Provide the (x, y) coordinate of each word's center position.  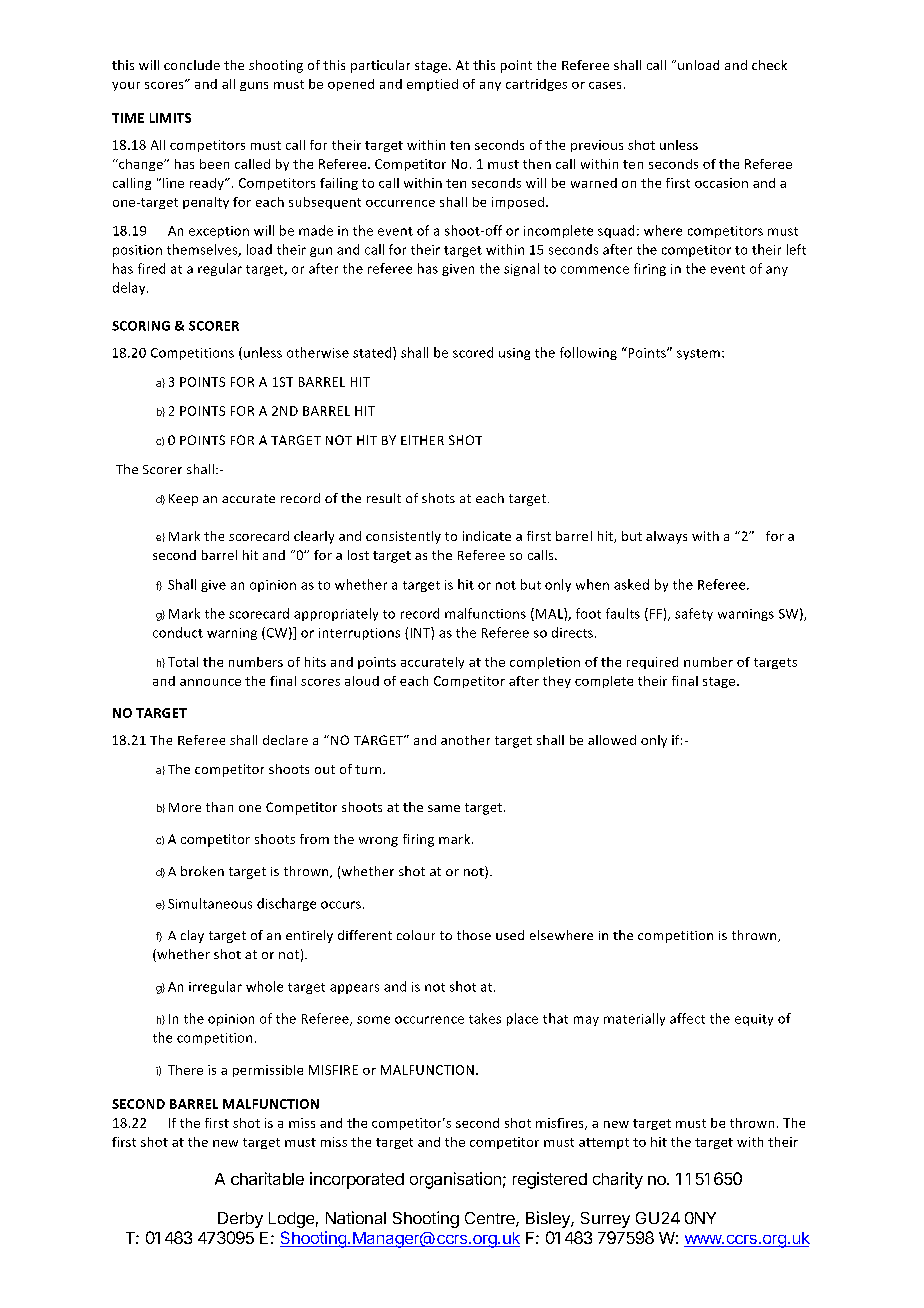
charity (618, 1180)
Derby (240, 1220)
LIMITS (170, 118)
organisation (455, 1180)
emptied (432, 85)
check (769, 65)
